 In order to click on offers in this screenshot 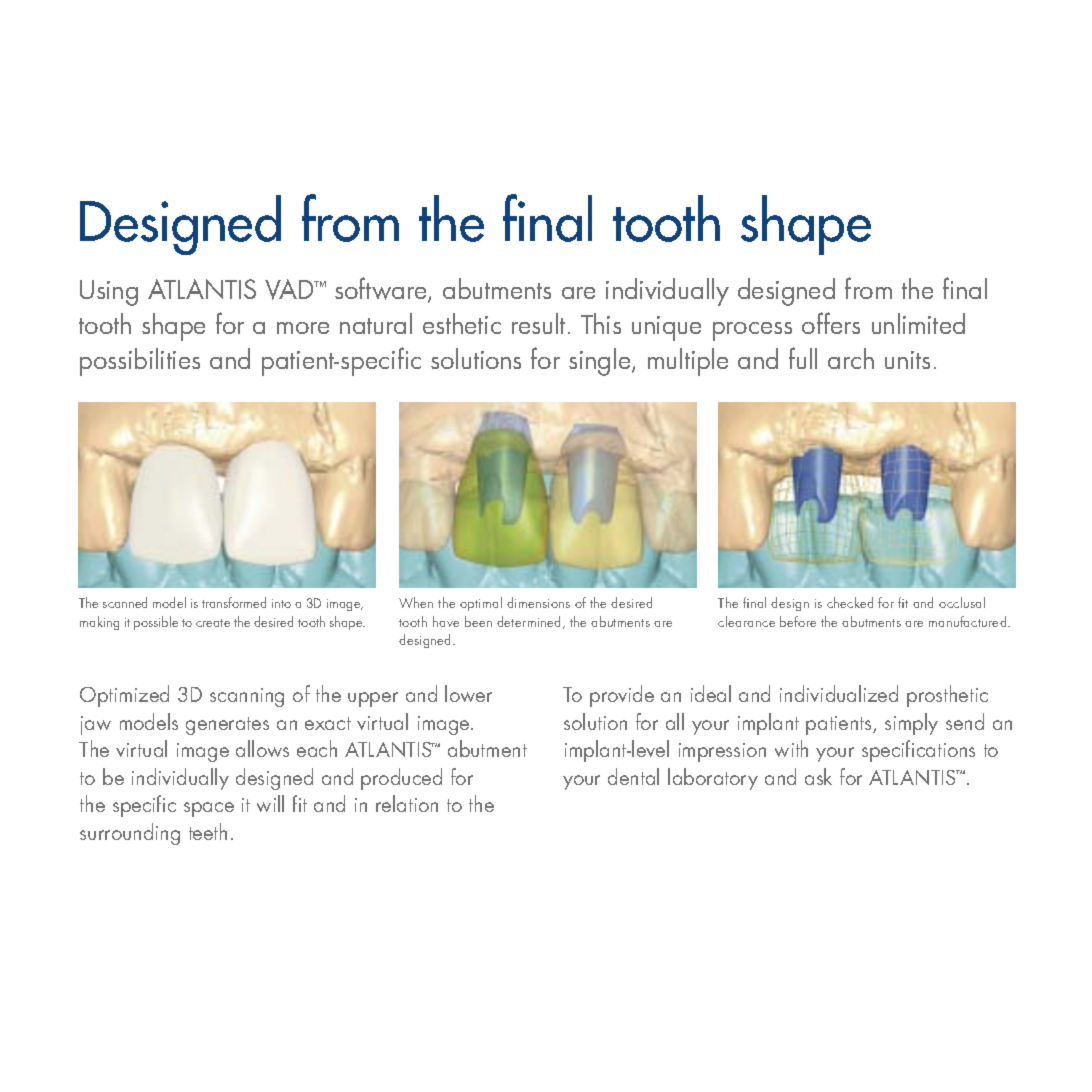, I will do `click(831, 323)`.
